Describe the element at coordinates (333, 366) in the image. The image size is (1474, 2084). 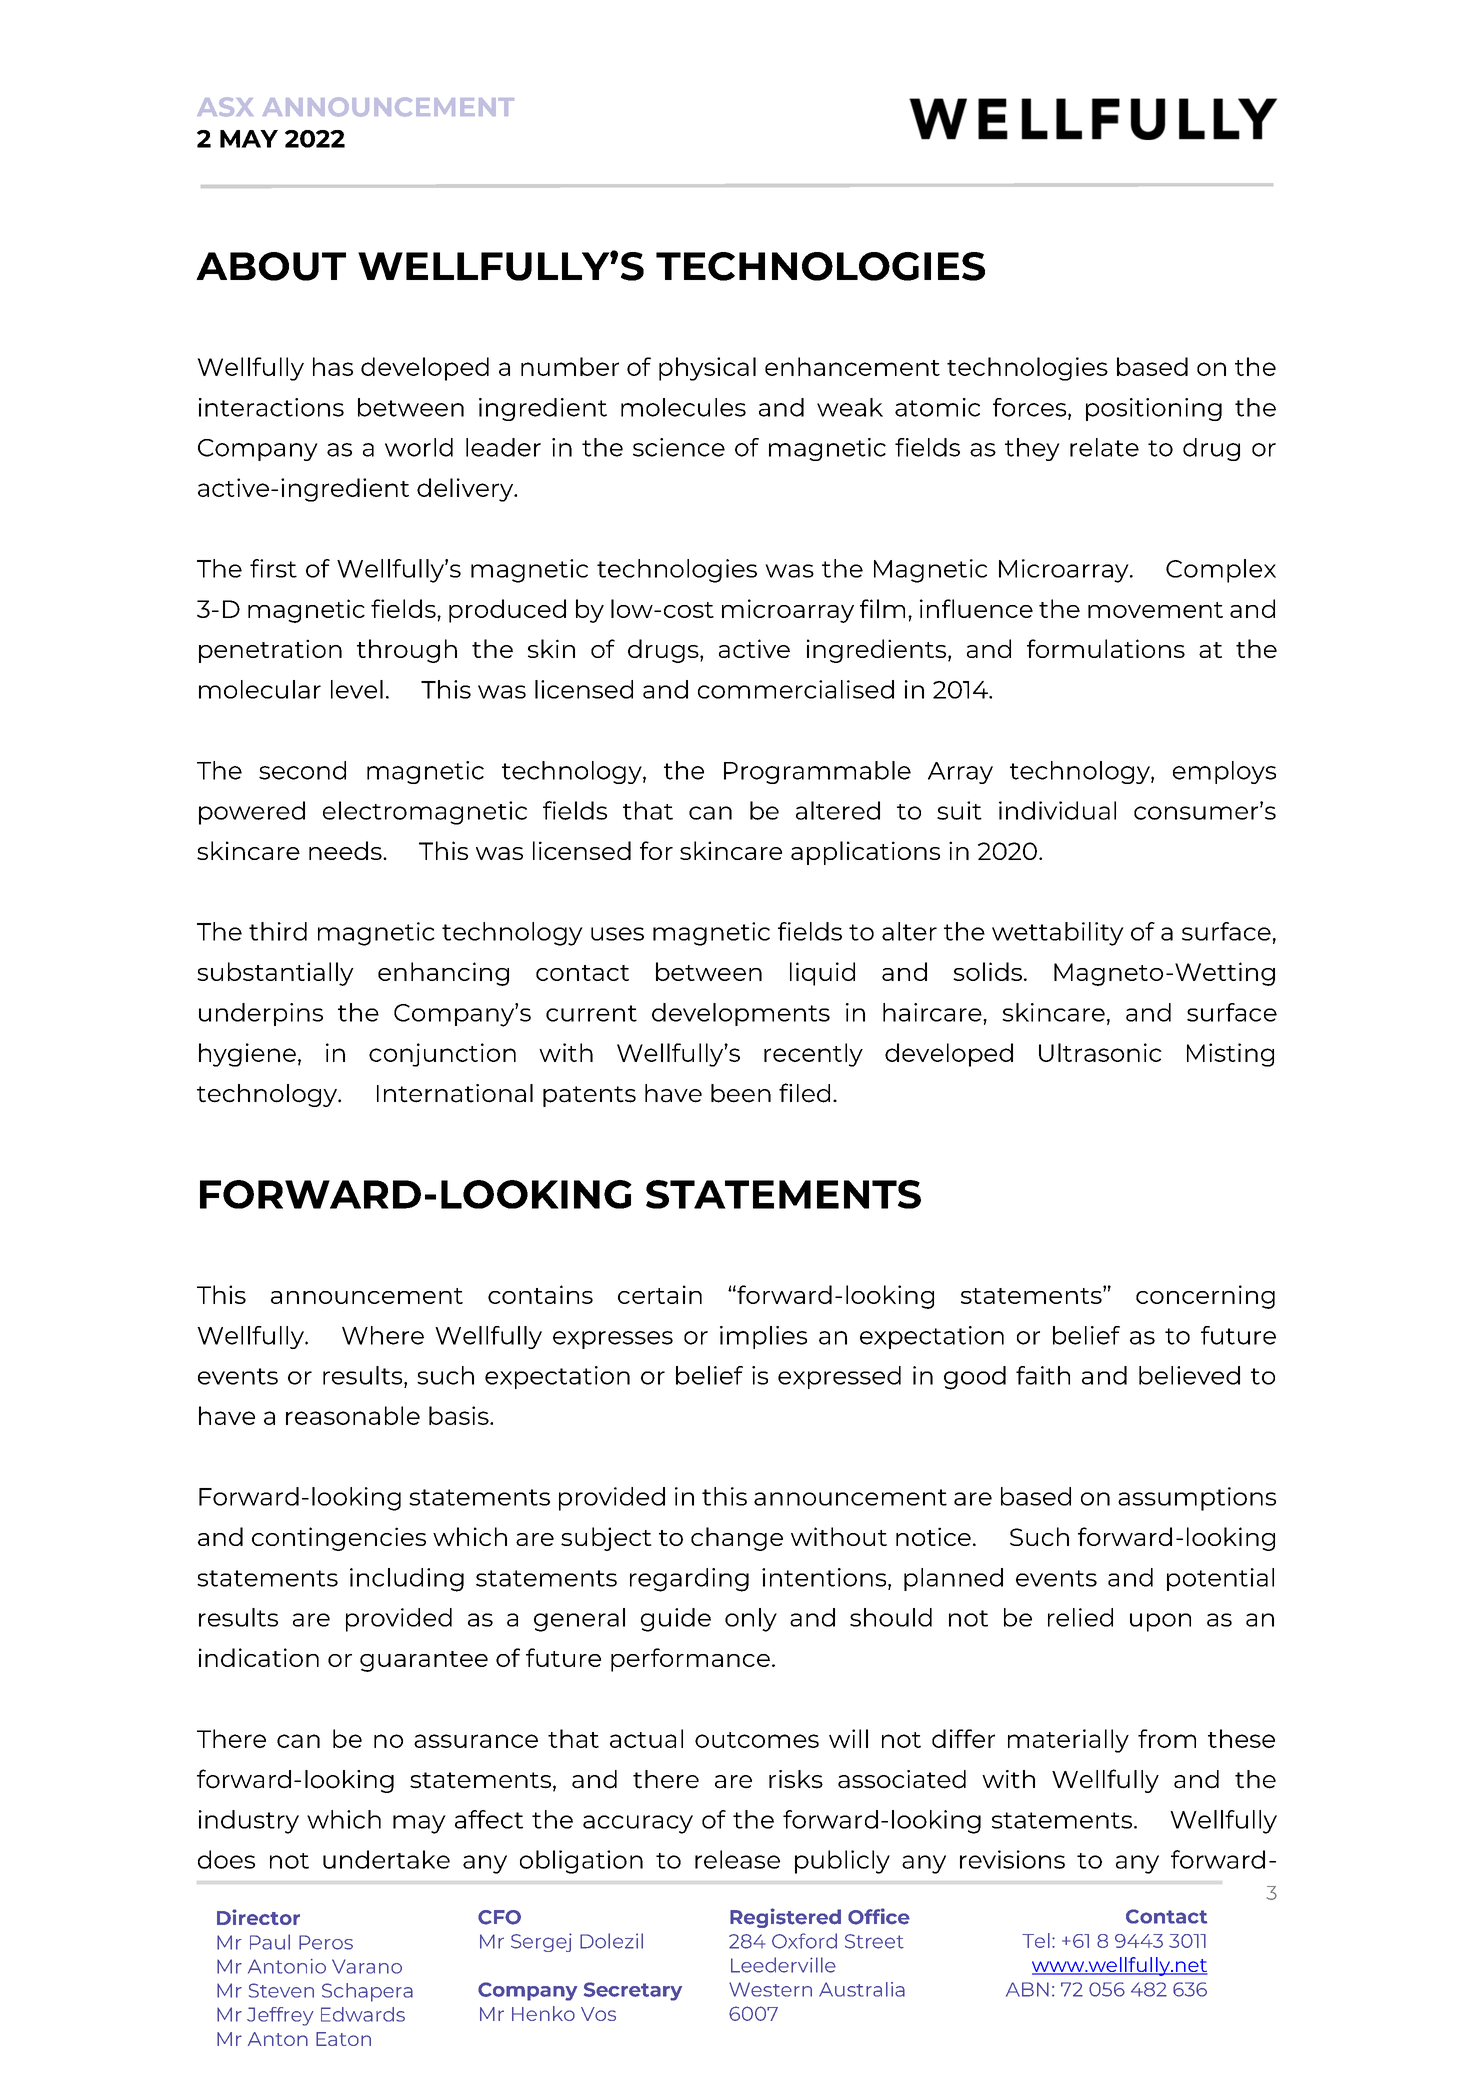
I see `has` at that location.
